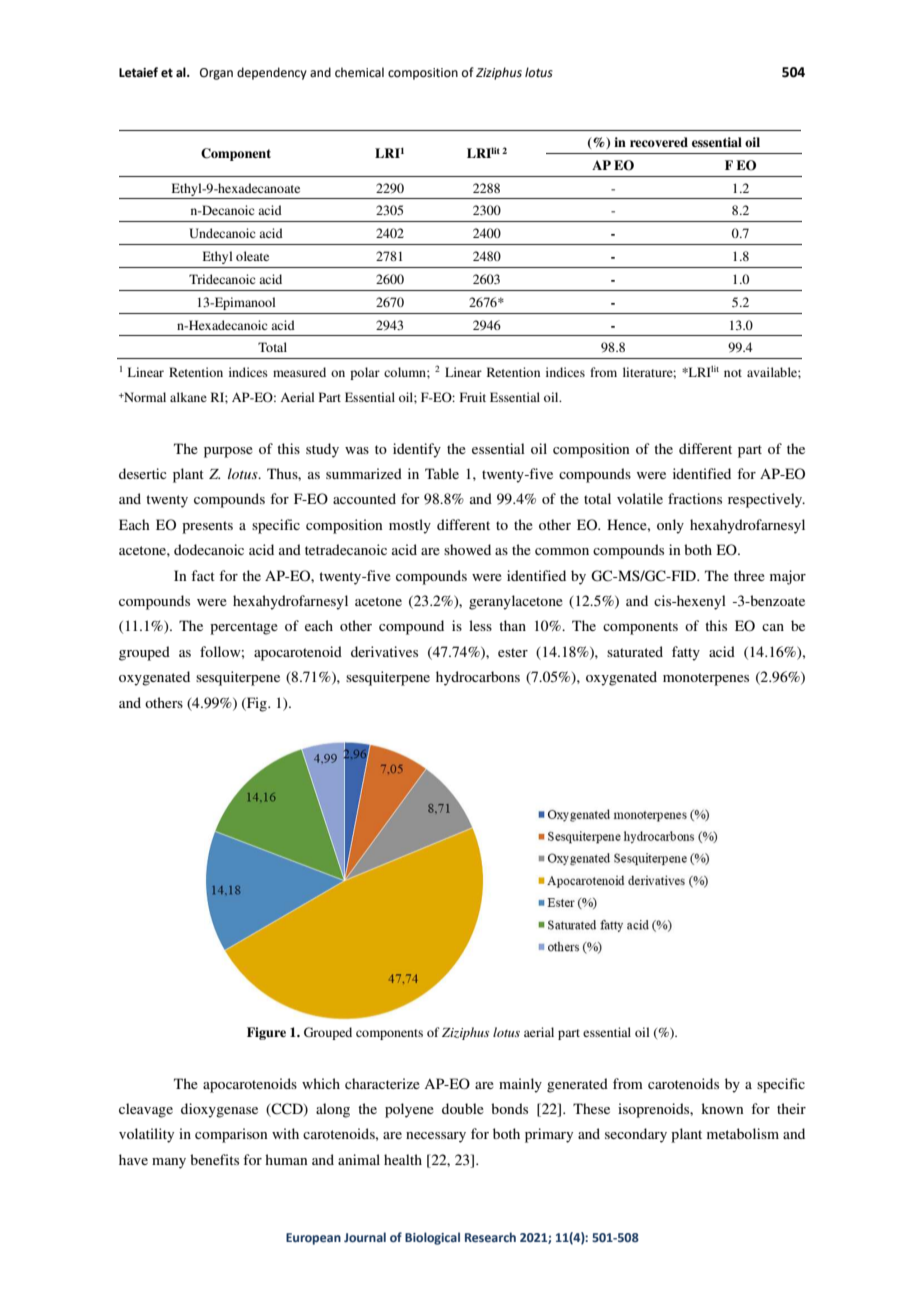 The height and width of the screenshot is (1308, 924). What do you see at coordinates (478, 678) in the screenshot?
I see `hydrocarbons` at bounding box center [478, 678].
